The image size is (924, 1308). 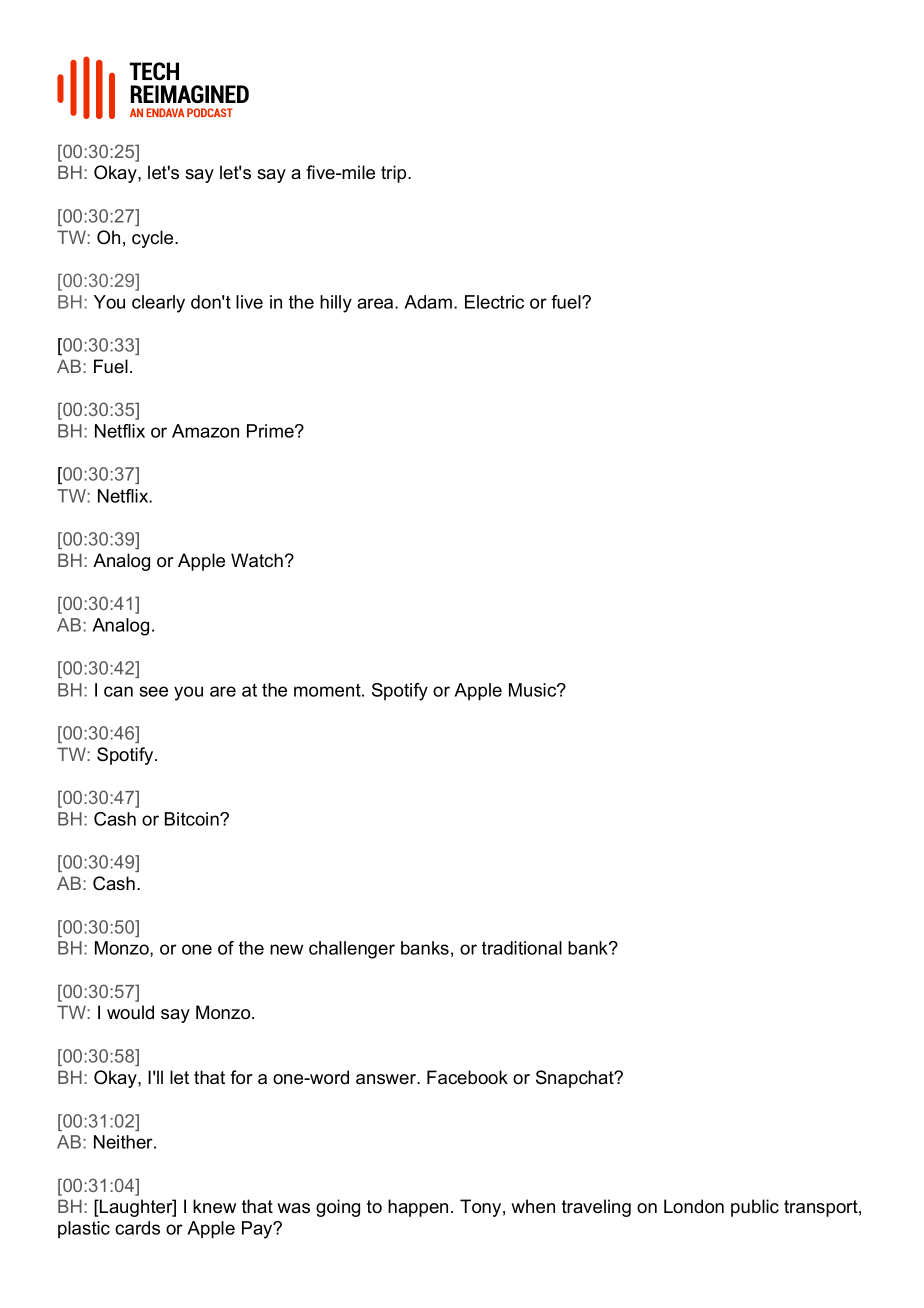 What do you see at coordinates (257, 560) in the document?
I see `Watch` at bounding box center [257, 560].
